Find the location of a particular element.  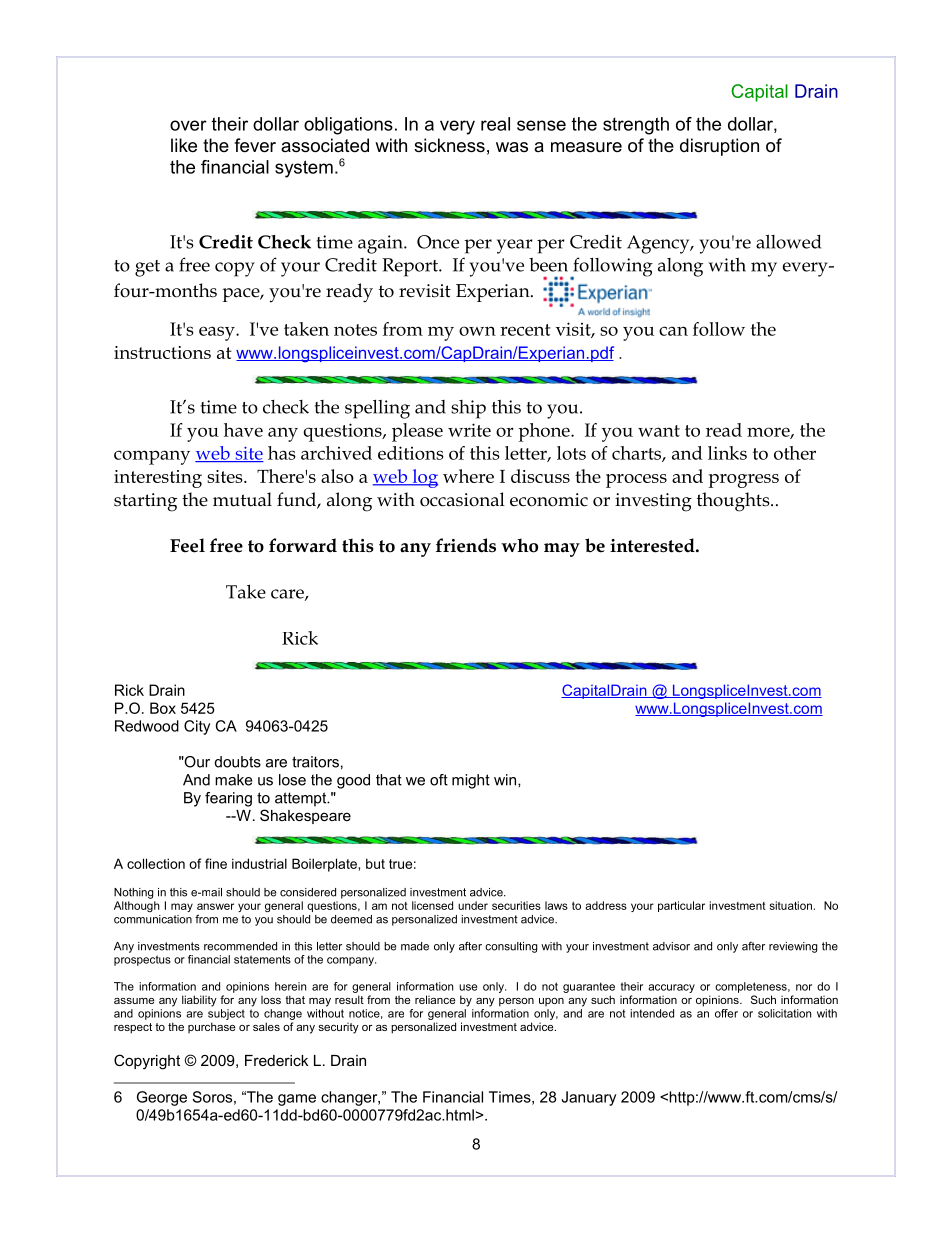

reliance is located at coordinates (435, 999).
